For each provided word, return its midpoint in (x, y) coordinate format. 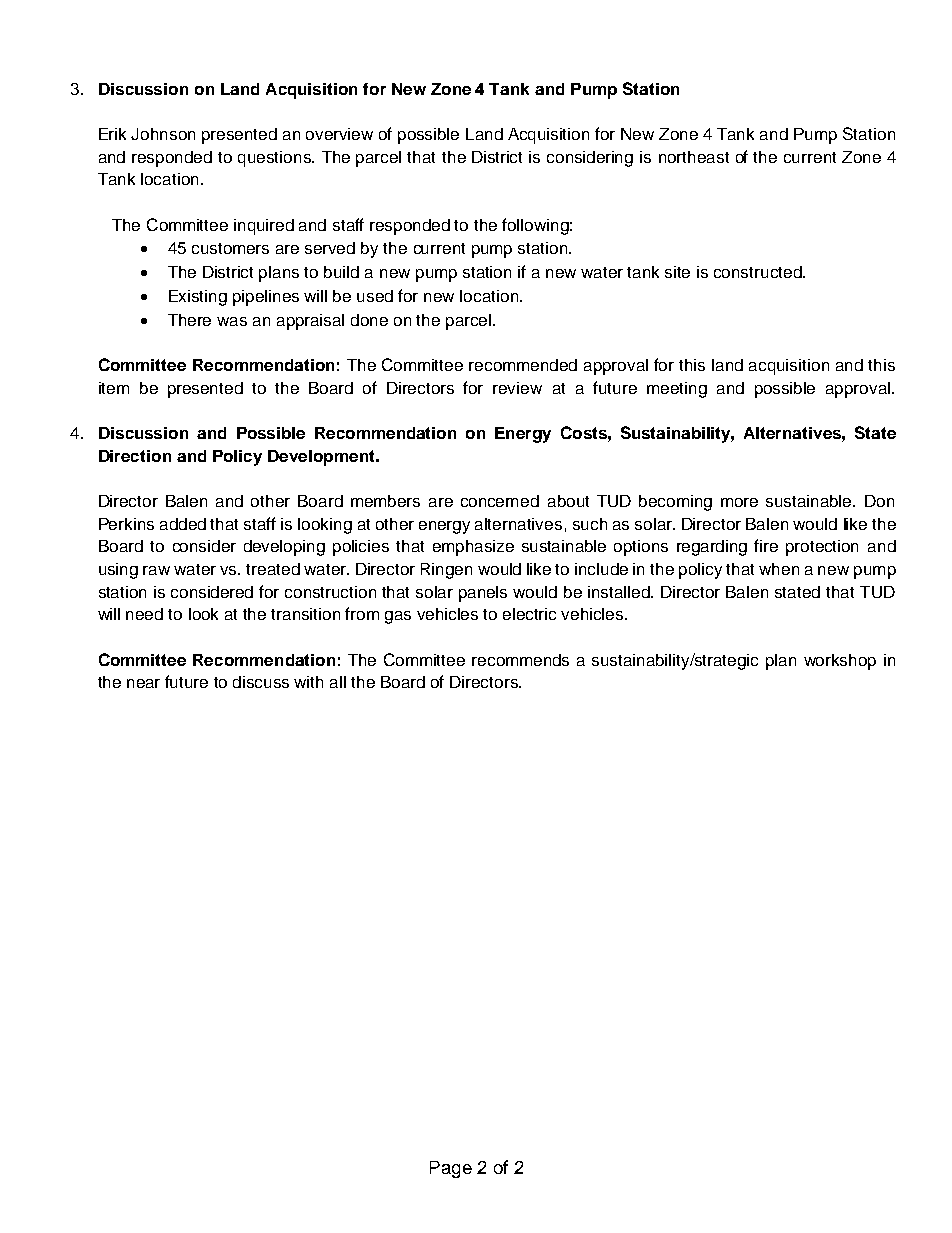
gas (398, 617)
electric (529, 614)
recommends (520, 660)
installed (620, 592)
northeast (694, 157)
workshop (840, 662)
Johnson (163, 134)
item (114, 388)
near (143, 683)
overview (339, 134)
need (144, 614)
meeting (677, 390)
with (308, 682)
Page (451, 1169)
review (517, 388)
